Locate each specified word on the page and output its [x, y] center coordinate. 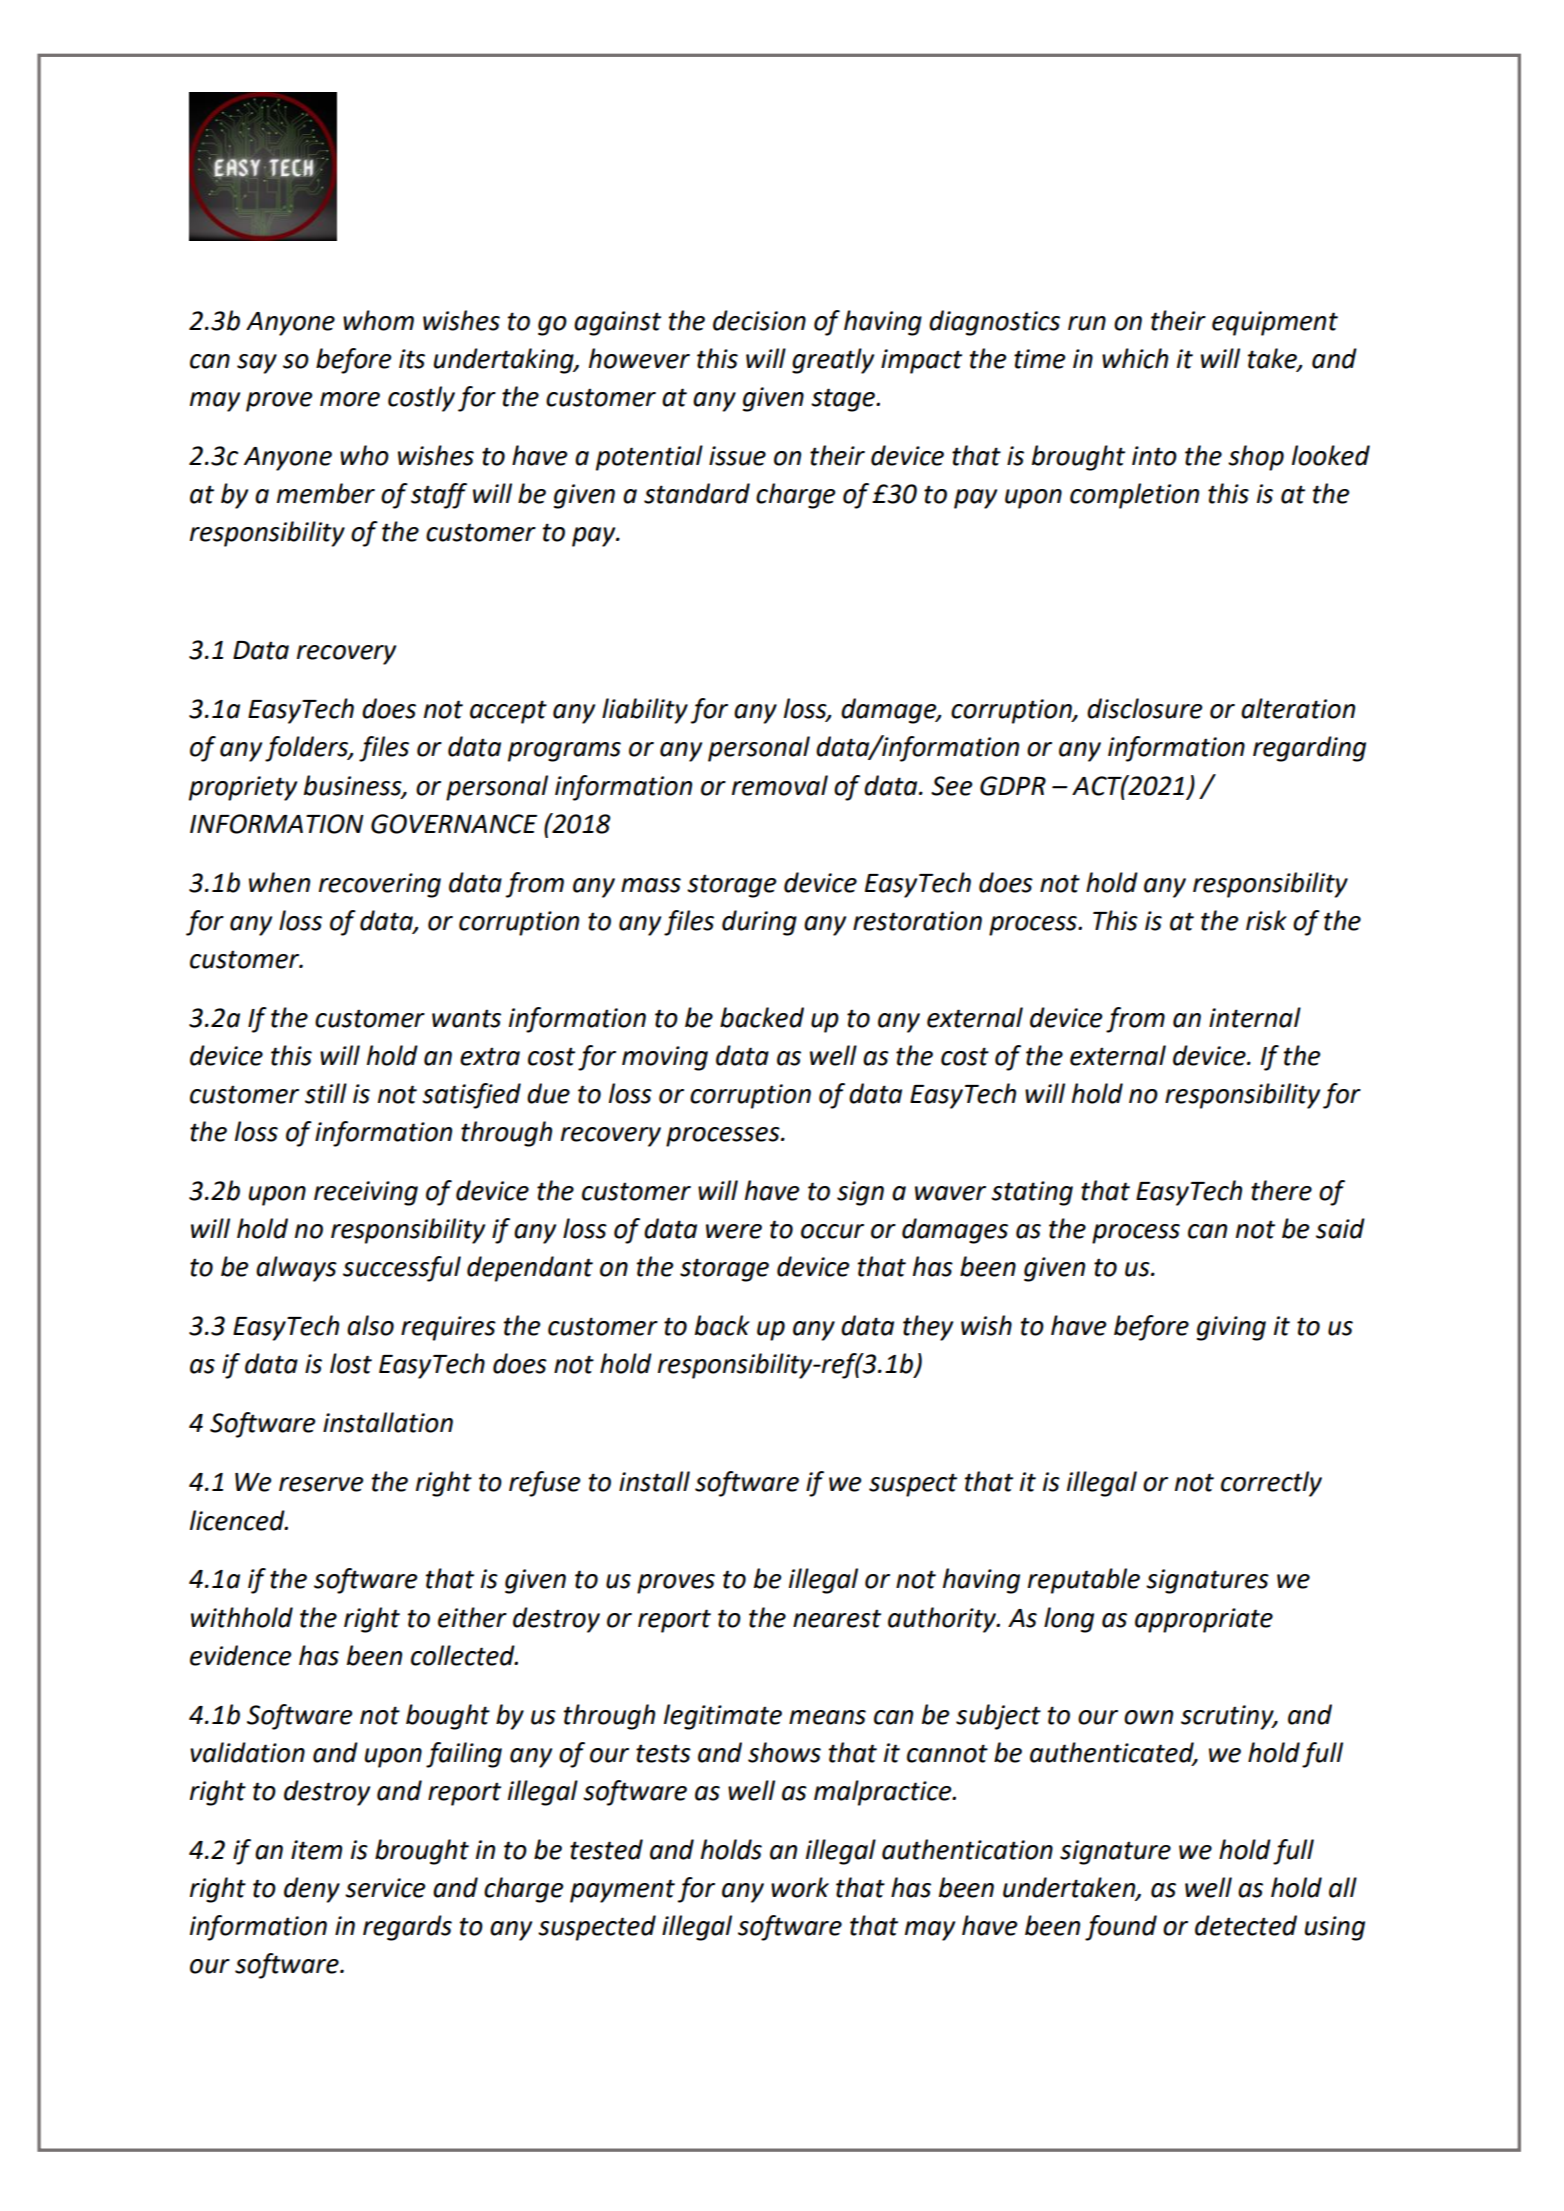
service [385, 1888]
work [800, 1887]
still [326, 1093]
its [412, 359]
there [1281, 1190]
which [1135, 358]
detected [1246, 1925]
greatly [833, 361]
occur [832, 1231]
